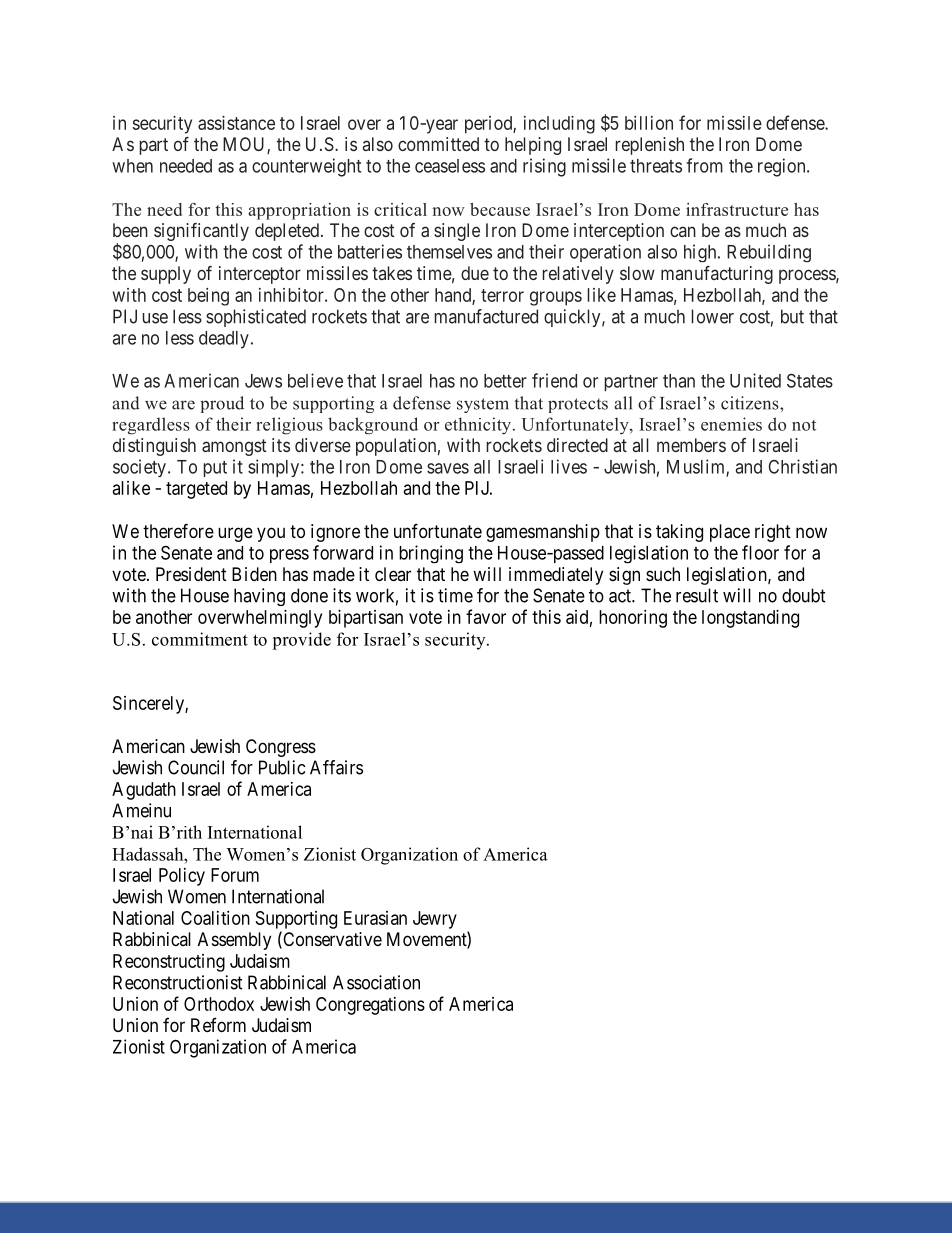  I want to click on ethnicity, so click(478, 426).
